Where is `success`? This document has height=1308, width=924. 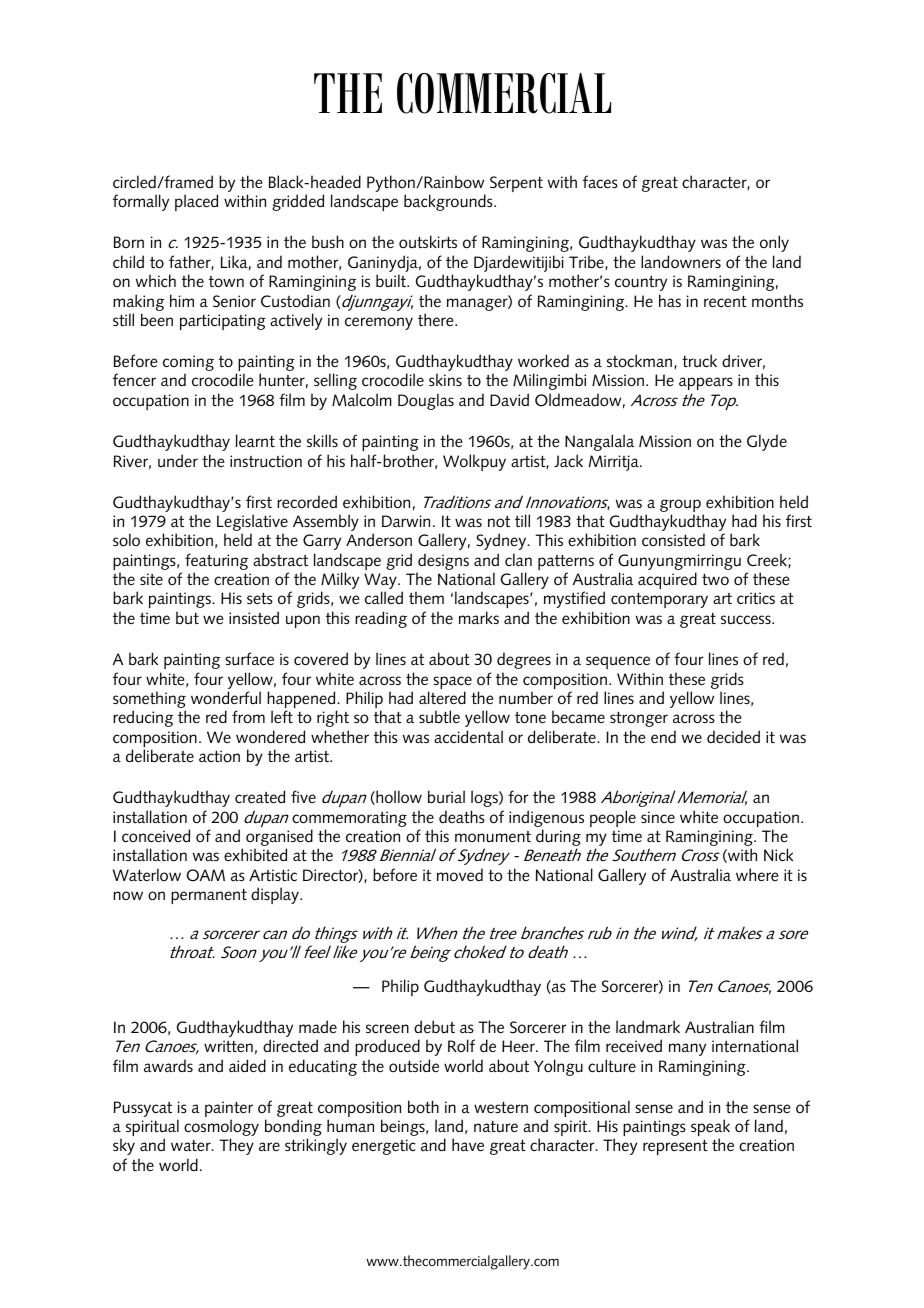
success is located at coordinates (747, 620).
